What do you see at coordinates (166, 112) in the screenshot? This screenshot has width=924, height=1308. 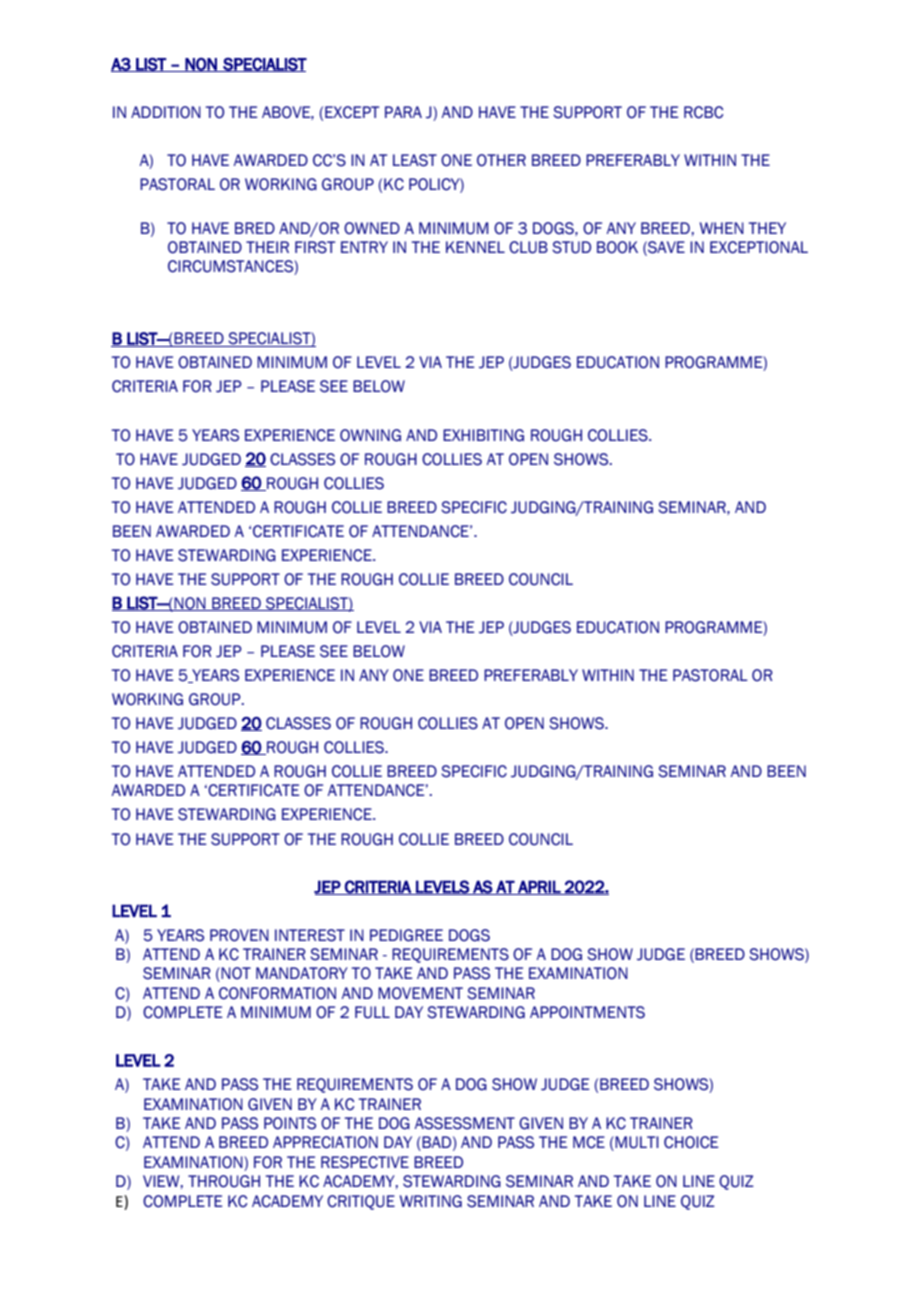 I see `ADDITION` at bounding box center [166, 112].
